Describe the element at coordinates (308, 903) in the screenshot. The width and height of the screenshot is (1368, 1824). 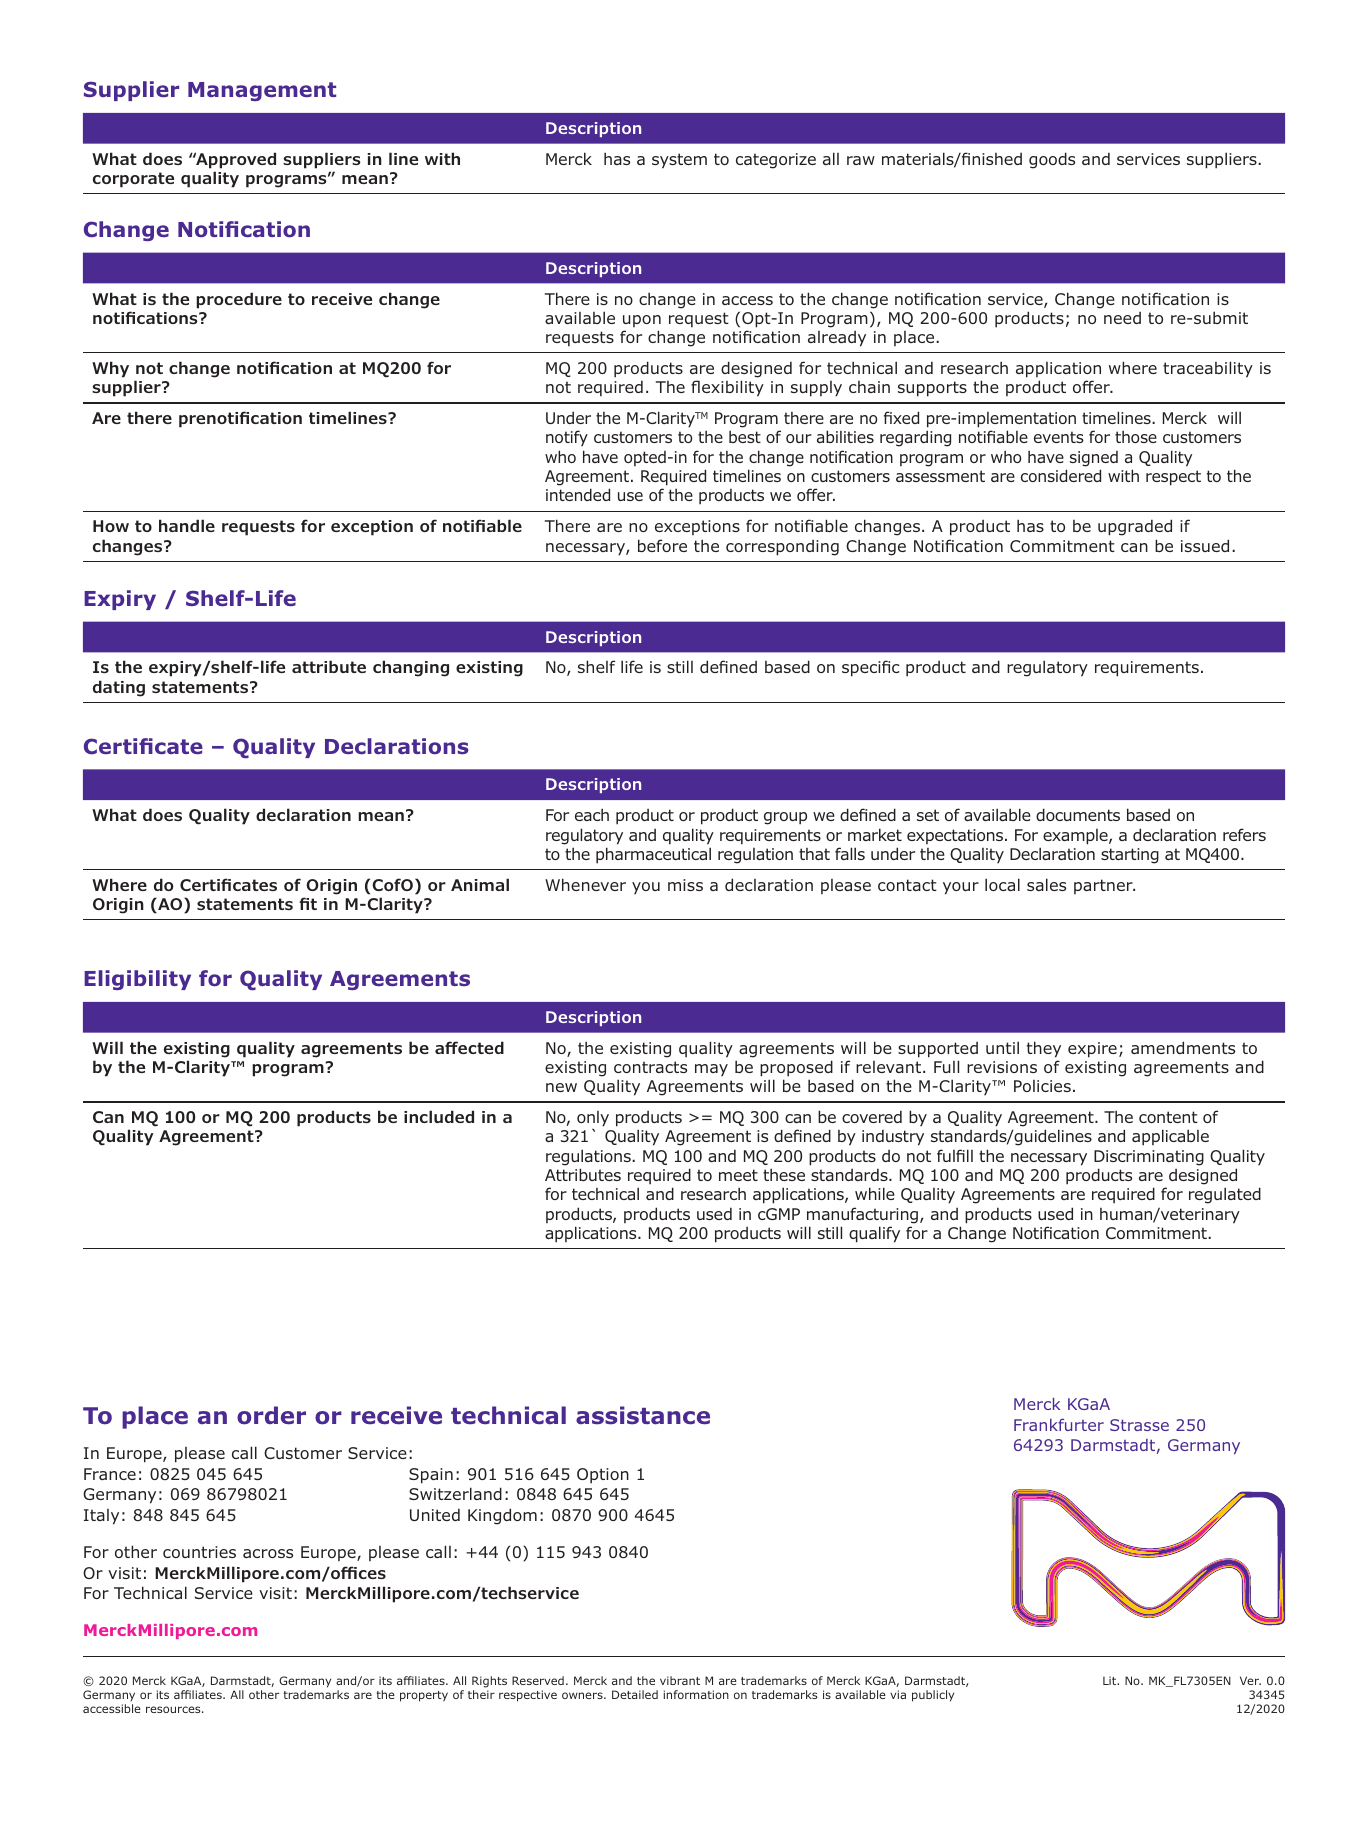
I see `fit` at that location.
